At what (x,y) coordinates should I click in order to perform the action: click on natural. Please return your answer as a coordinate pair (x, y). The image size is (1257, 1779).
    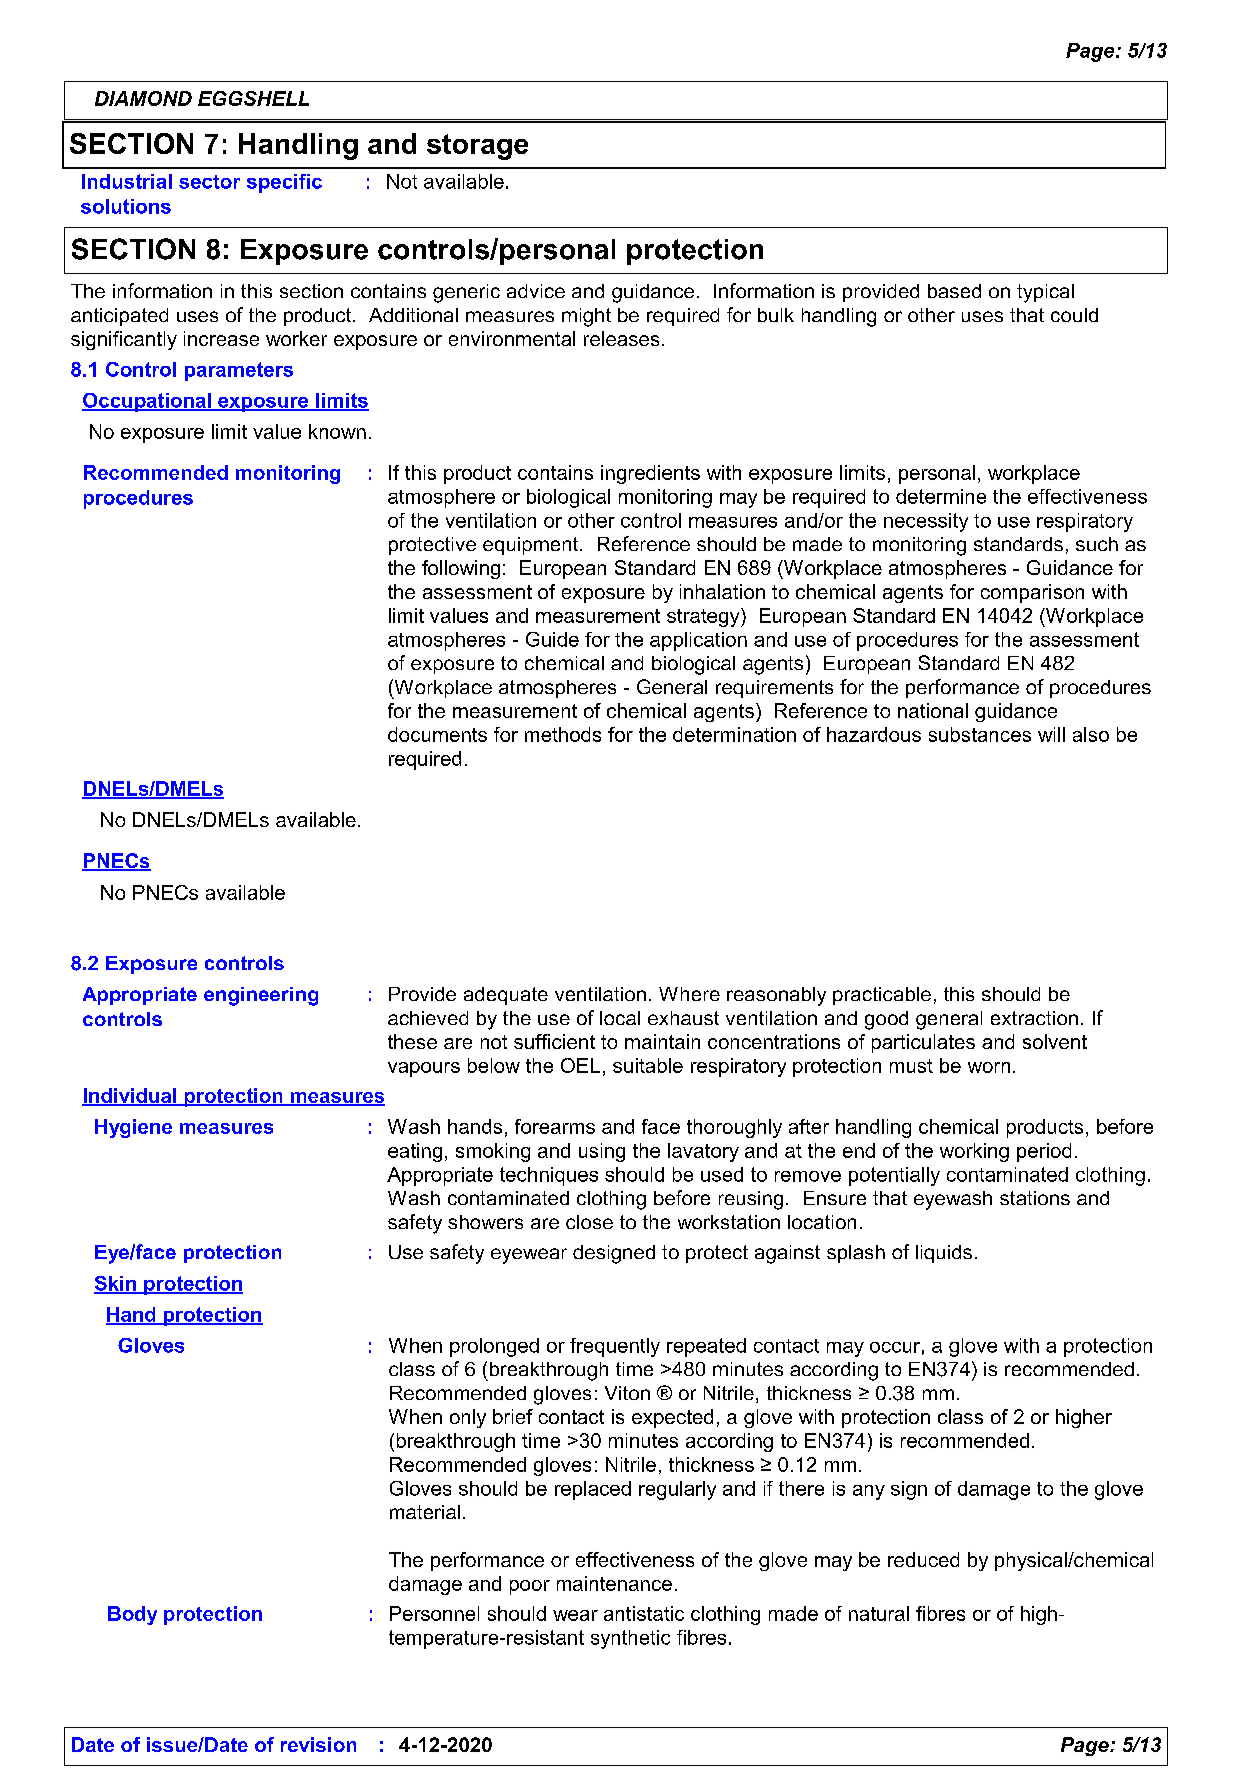
    Looking at the image, I should click on (879, 1613).
